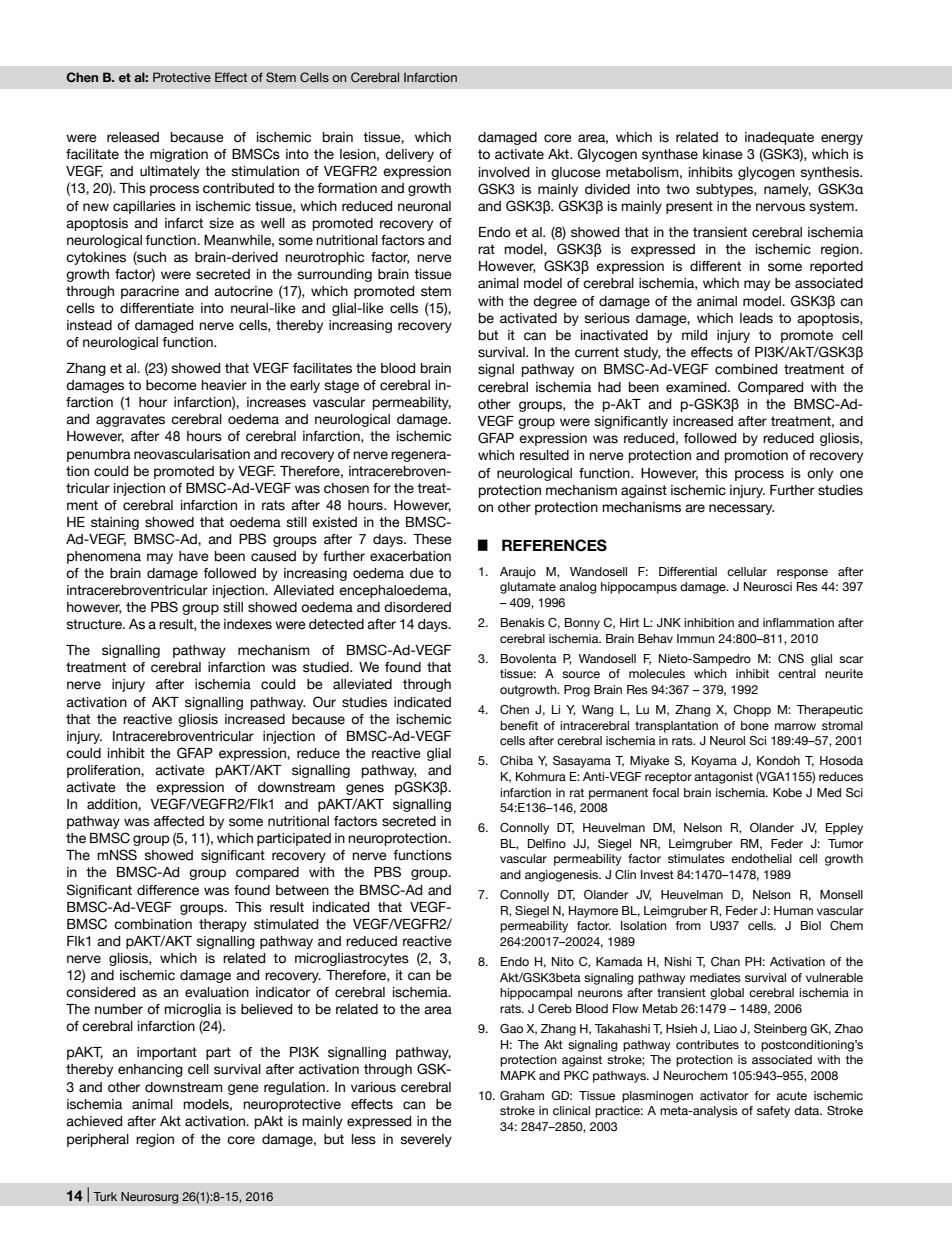 The height and width of the page is (1240, 952). Describe the element at coordinates (179, 821) in the page. I see `affected` at that location.
